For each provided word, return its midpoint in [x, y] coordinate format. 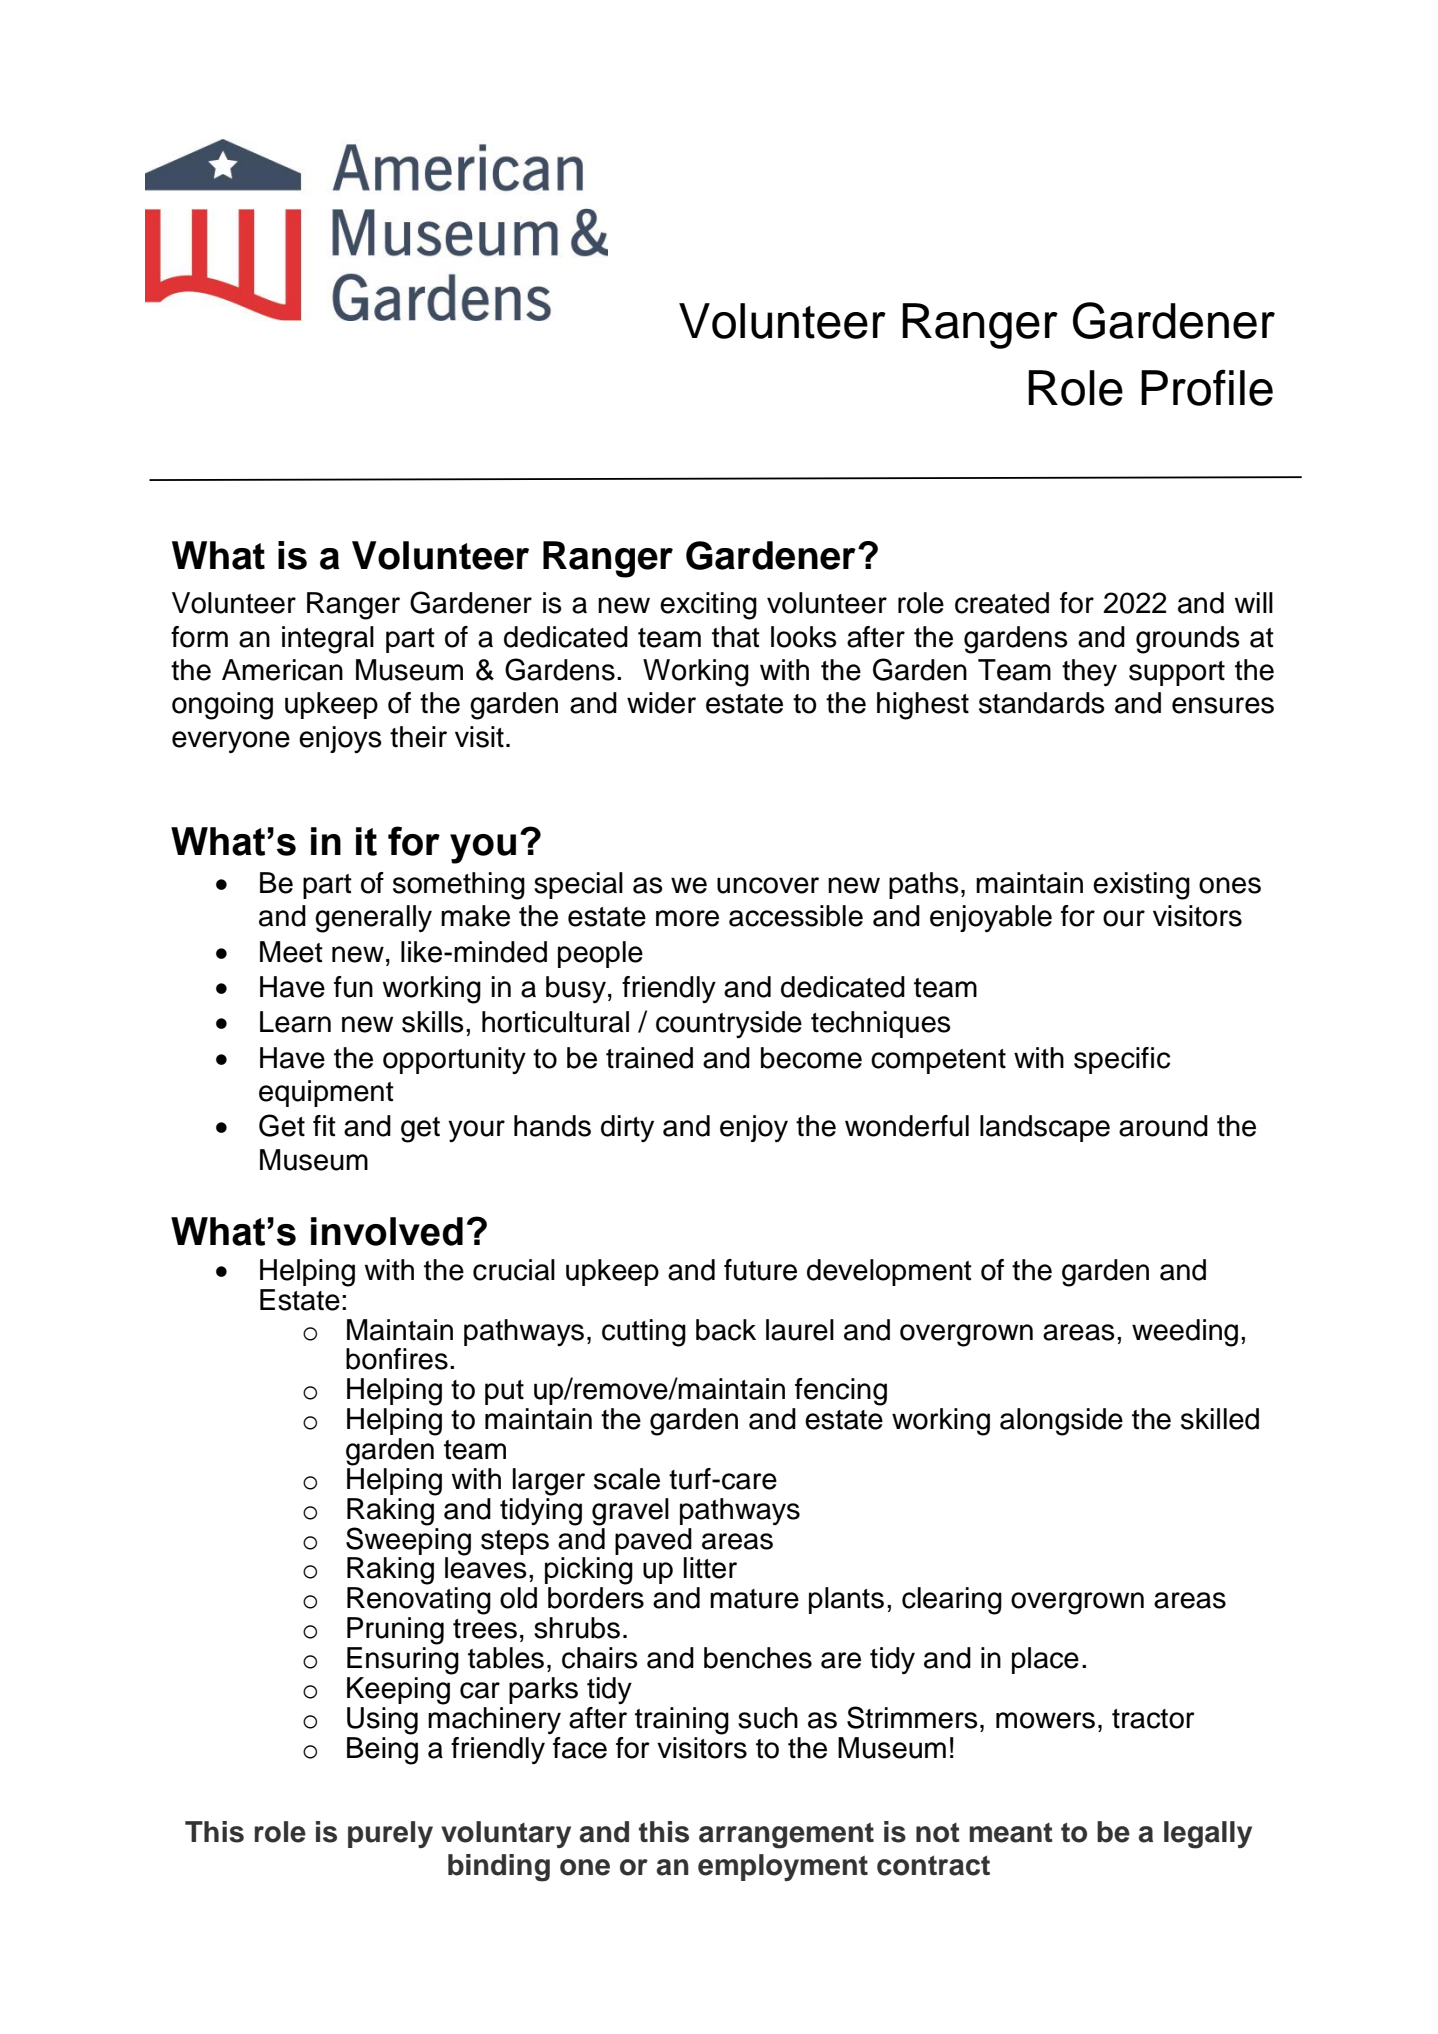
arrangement [786, 1835]
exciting [708, 606]
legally [1208, 1835]
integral [328, 640]
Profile [1207, 387]
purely [390, 1834]
